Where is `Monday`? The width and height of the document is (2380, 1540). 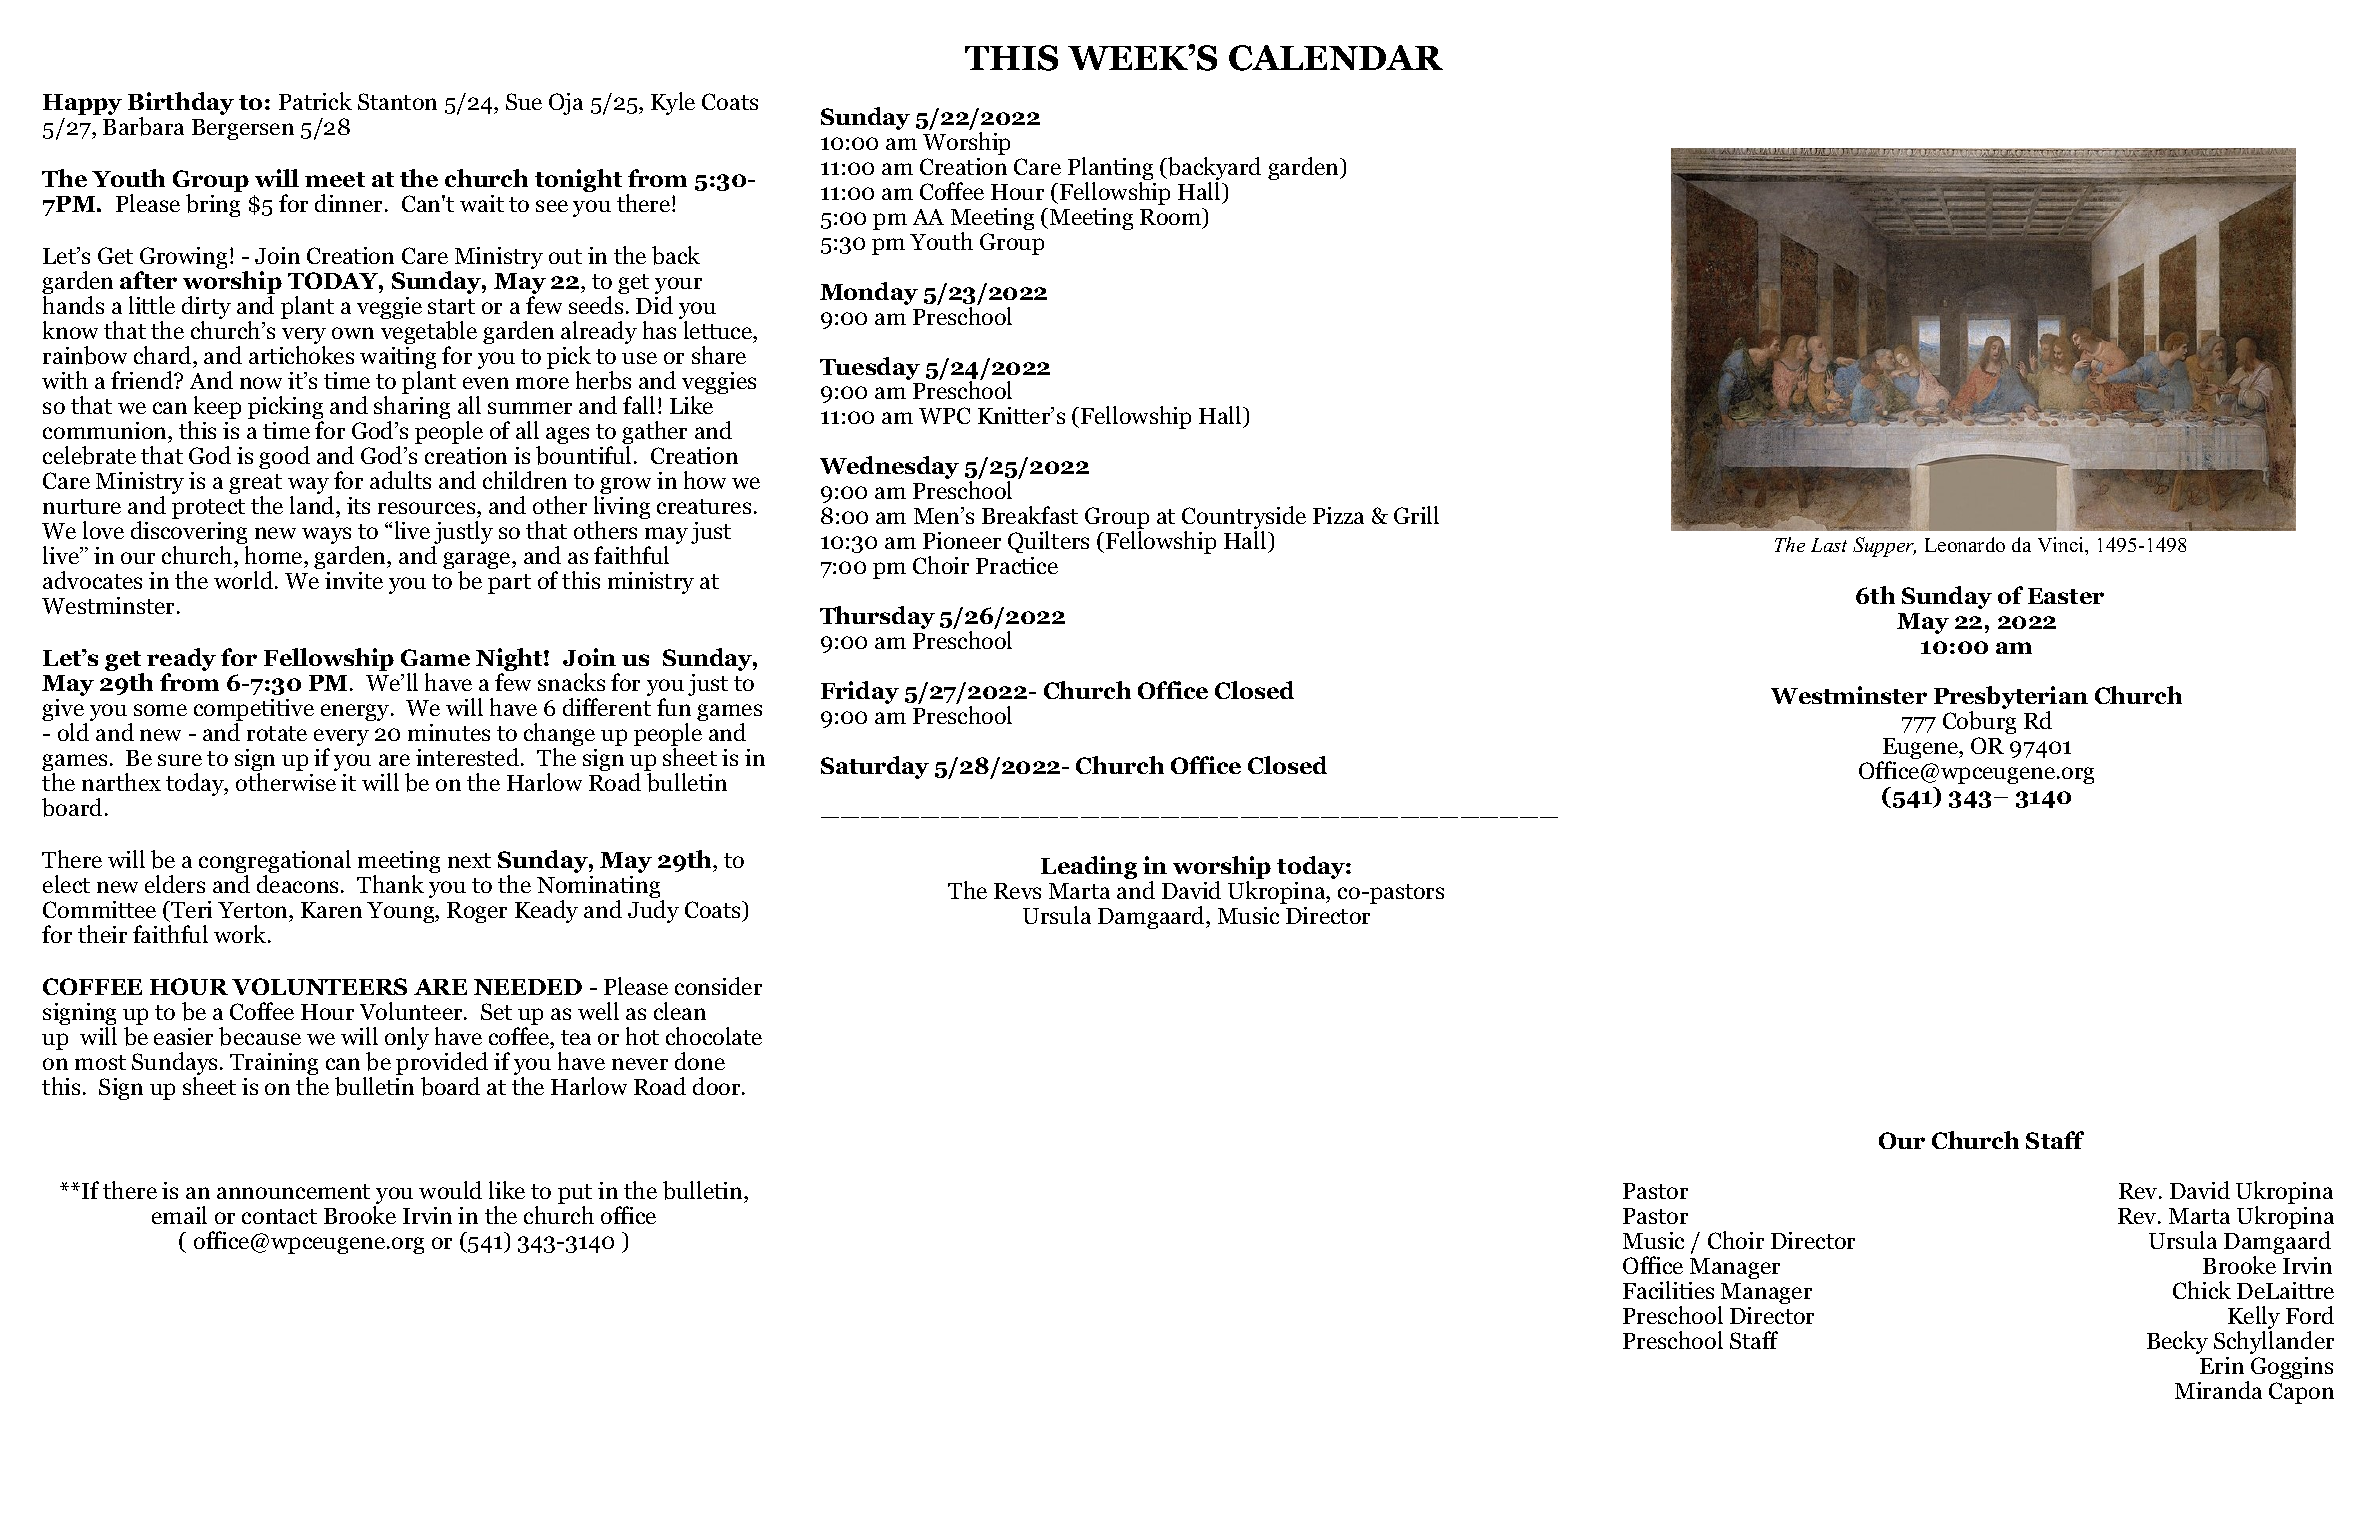
Monday is located at coordinates (869, 293).
